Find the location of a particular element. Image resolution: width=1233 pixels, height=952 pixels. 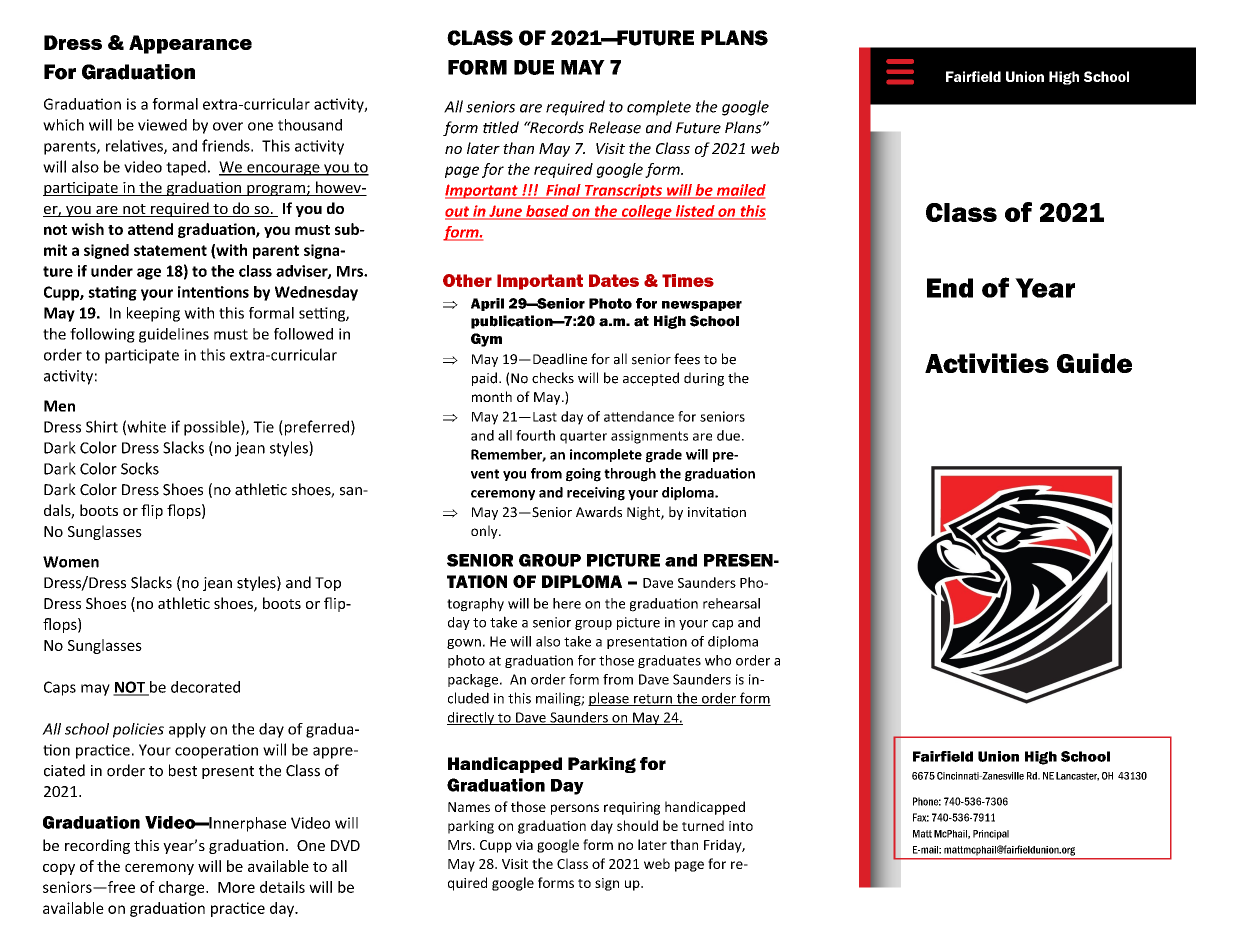

charge is located at coordinates (183, 888).
